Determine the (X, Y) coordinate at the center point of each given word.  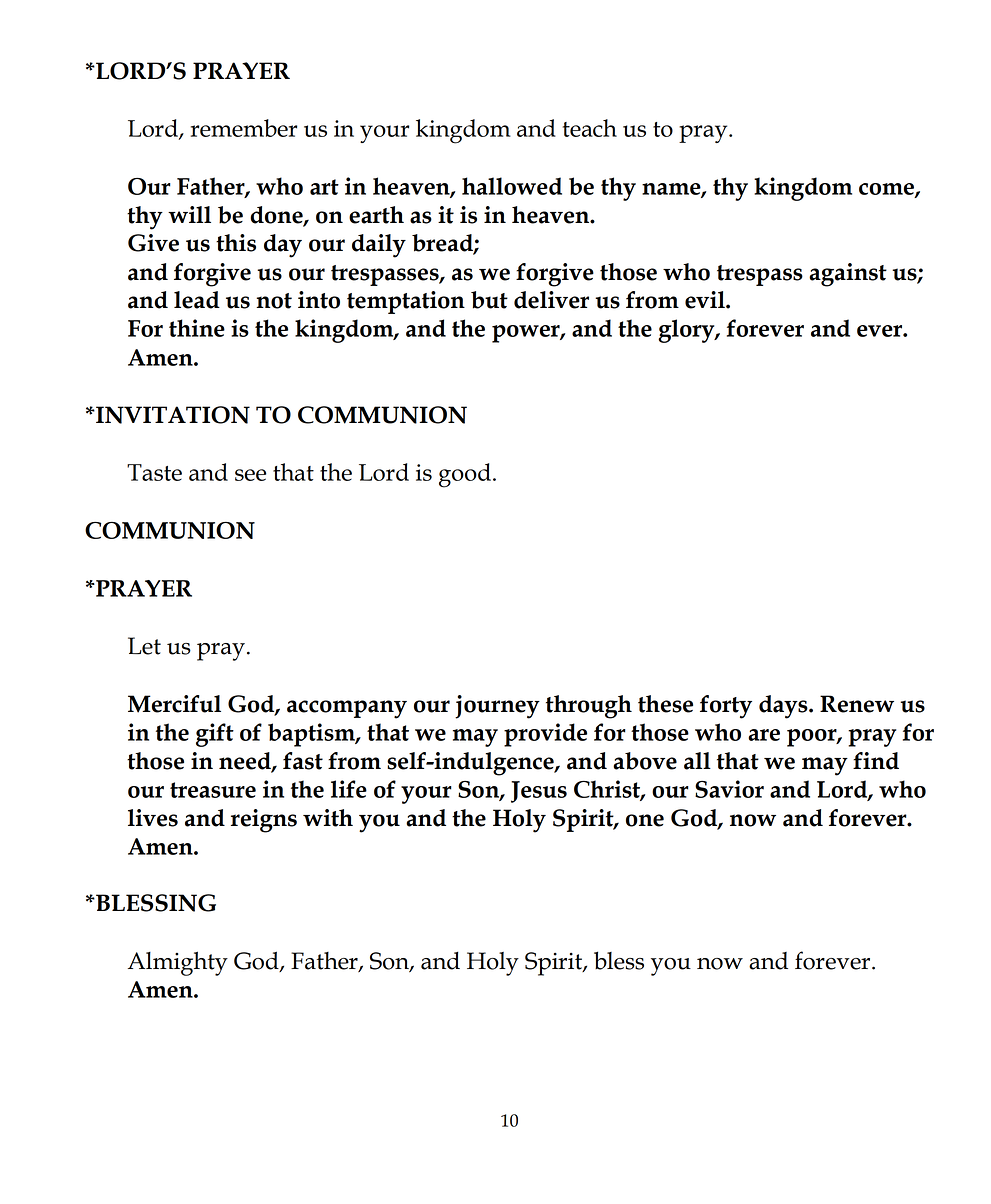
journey (497, 707)
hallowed (512, 186)
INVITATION (172, 415)
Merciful (174, 704)
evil (706, 300)
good (465, 475)
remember (244, 128)
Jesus (539, 792)
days (784, 707)
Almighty (178, 963)
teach (590, 128)
